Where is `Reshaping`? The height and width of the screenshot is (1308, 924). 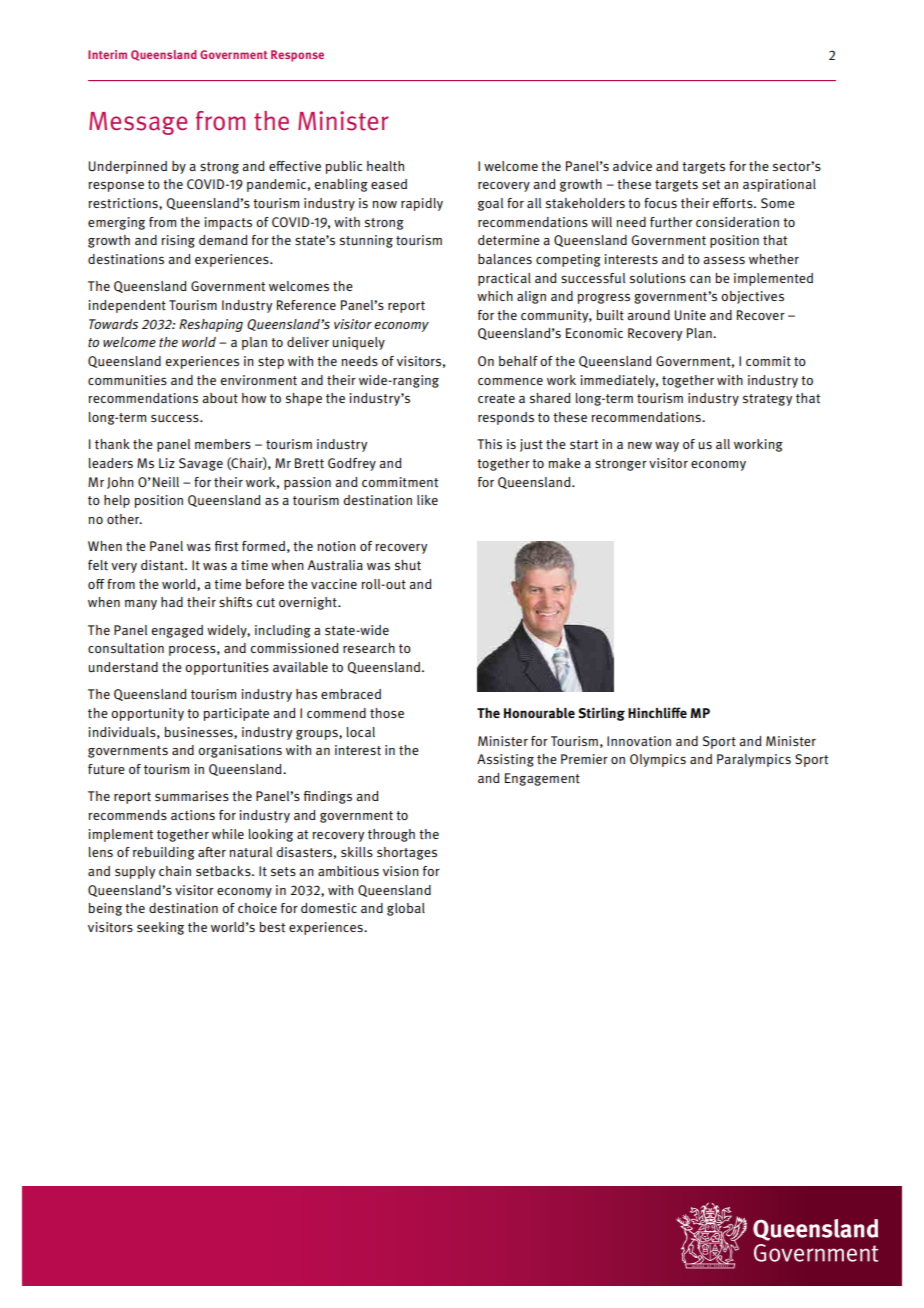 Reshaping is located at coordinates (211, 325).
